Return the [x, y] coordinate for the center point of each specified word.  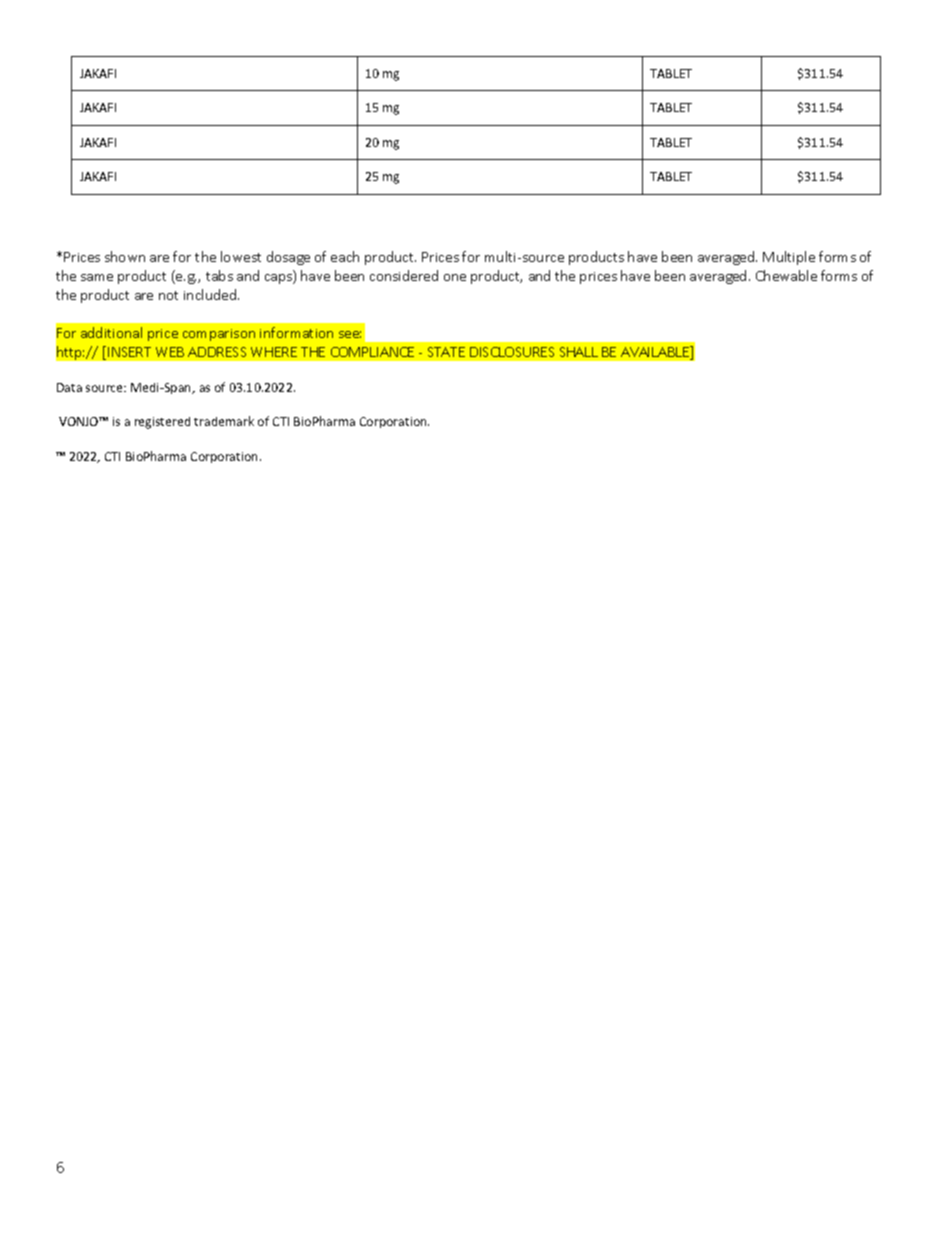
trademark [224, 421]
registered [162, 423]
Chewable [786, 275]
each [345, 256]
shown [125, 256]
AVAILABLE [656, 353]
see [350, 334]
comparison [219, 335]
